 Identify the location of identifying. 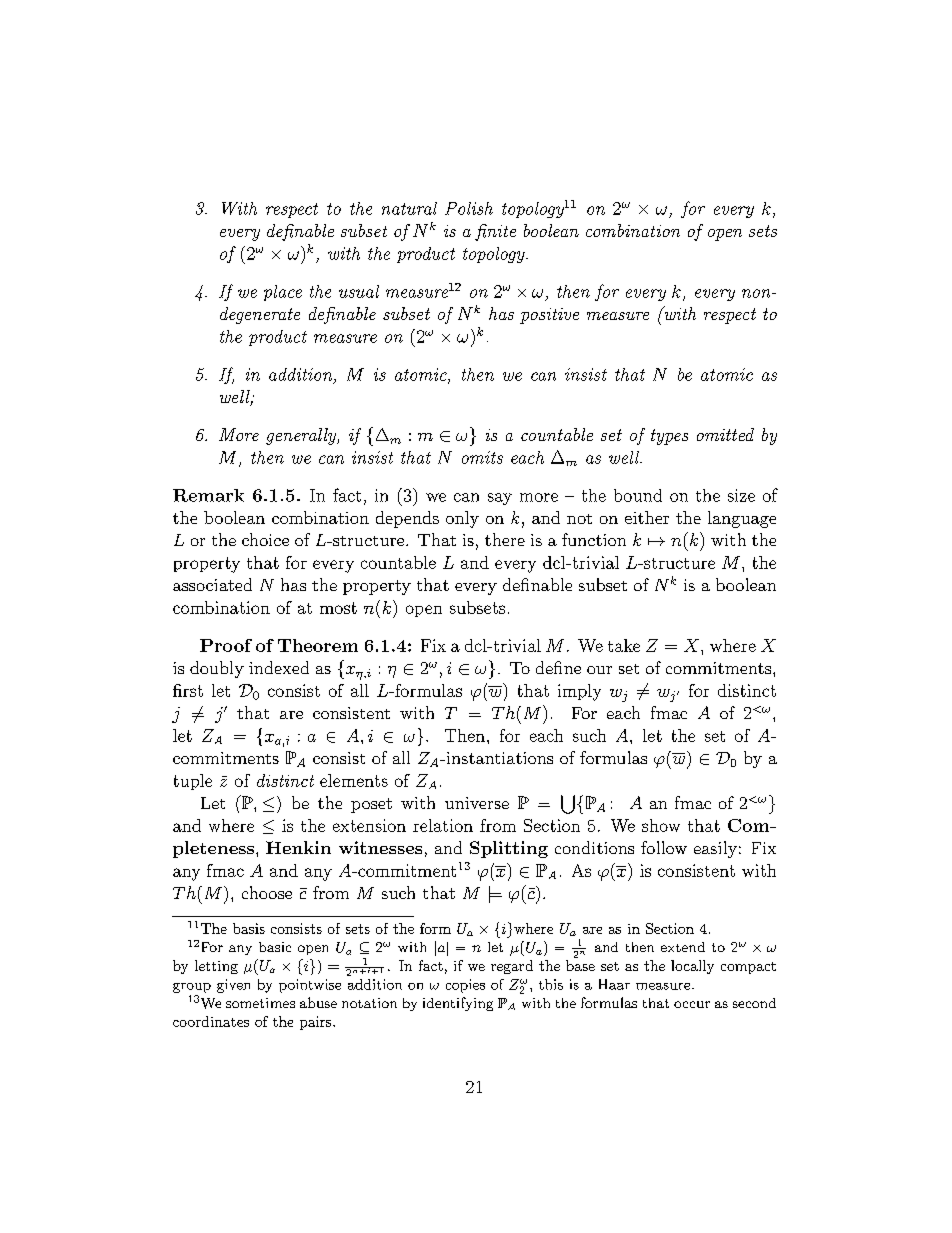
(458, 1004).
